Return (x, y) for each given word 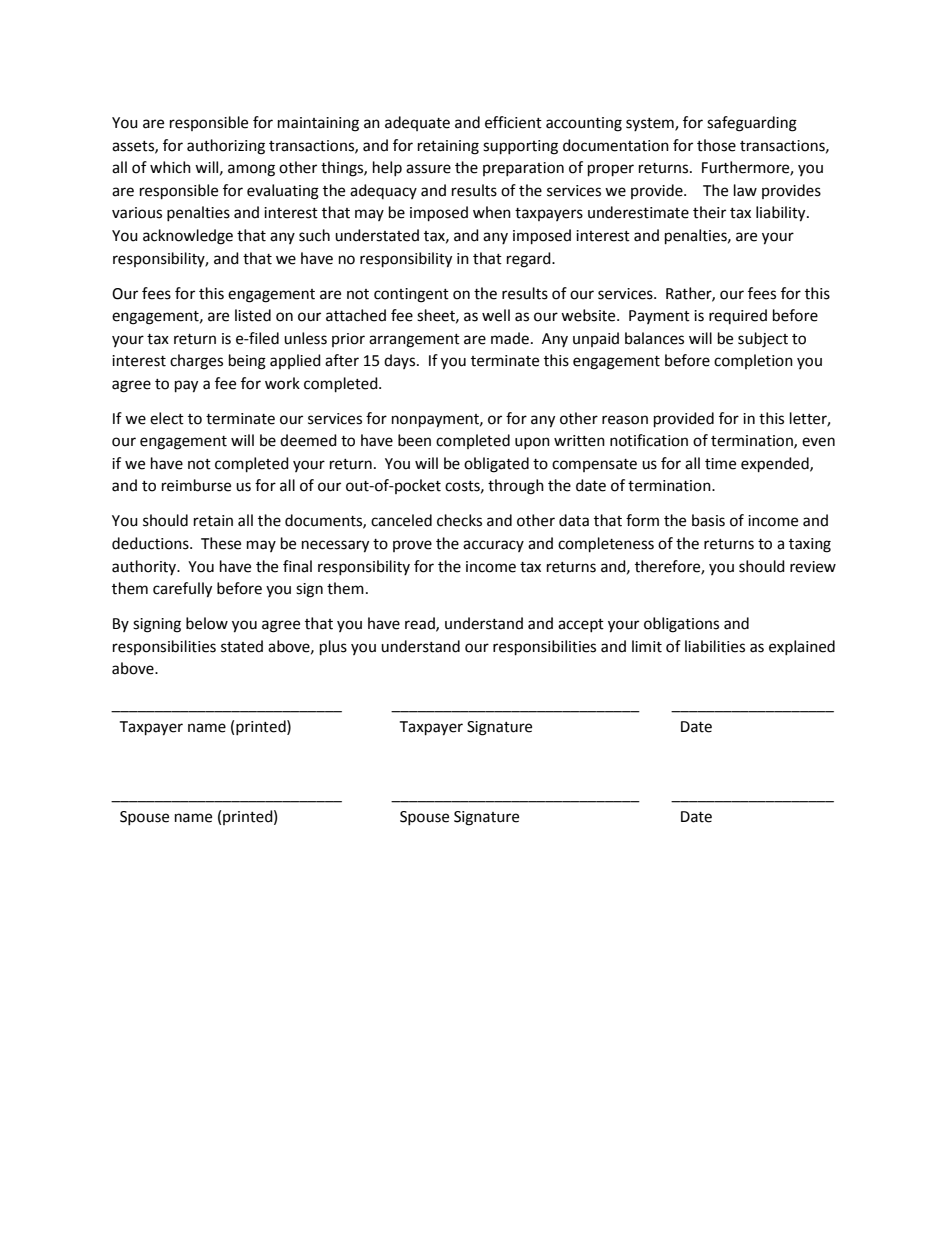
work (282, 383)
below (207, 623)
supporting (520, 147)
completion (753, 361)
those (716, 145)
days (401, 361)
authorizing (226, 147)
